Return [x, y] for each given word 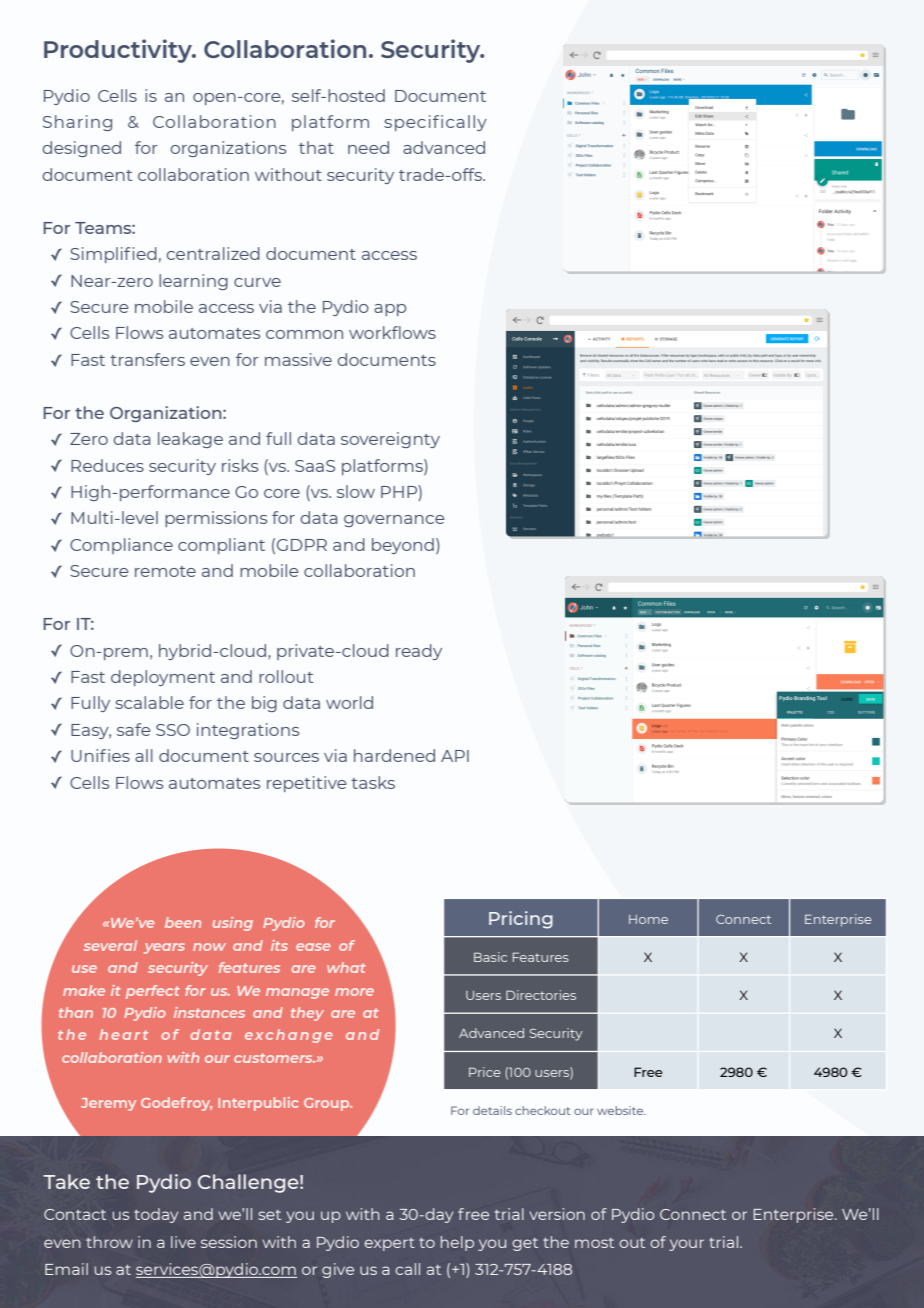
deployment [163, 678]
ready [419, 652]
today [156, 1215]
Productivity [119, 51]
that [316, 147]
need [368, 147]
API [455, 756]
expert [389, 1244]
